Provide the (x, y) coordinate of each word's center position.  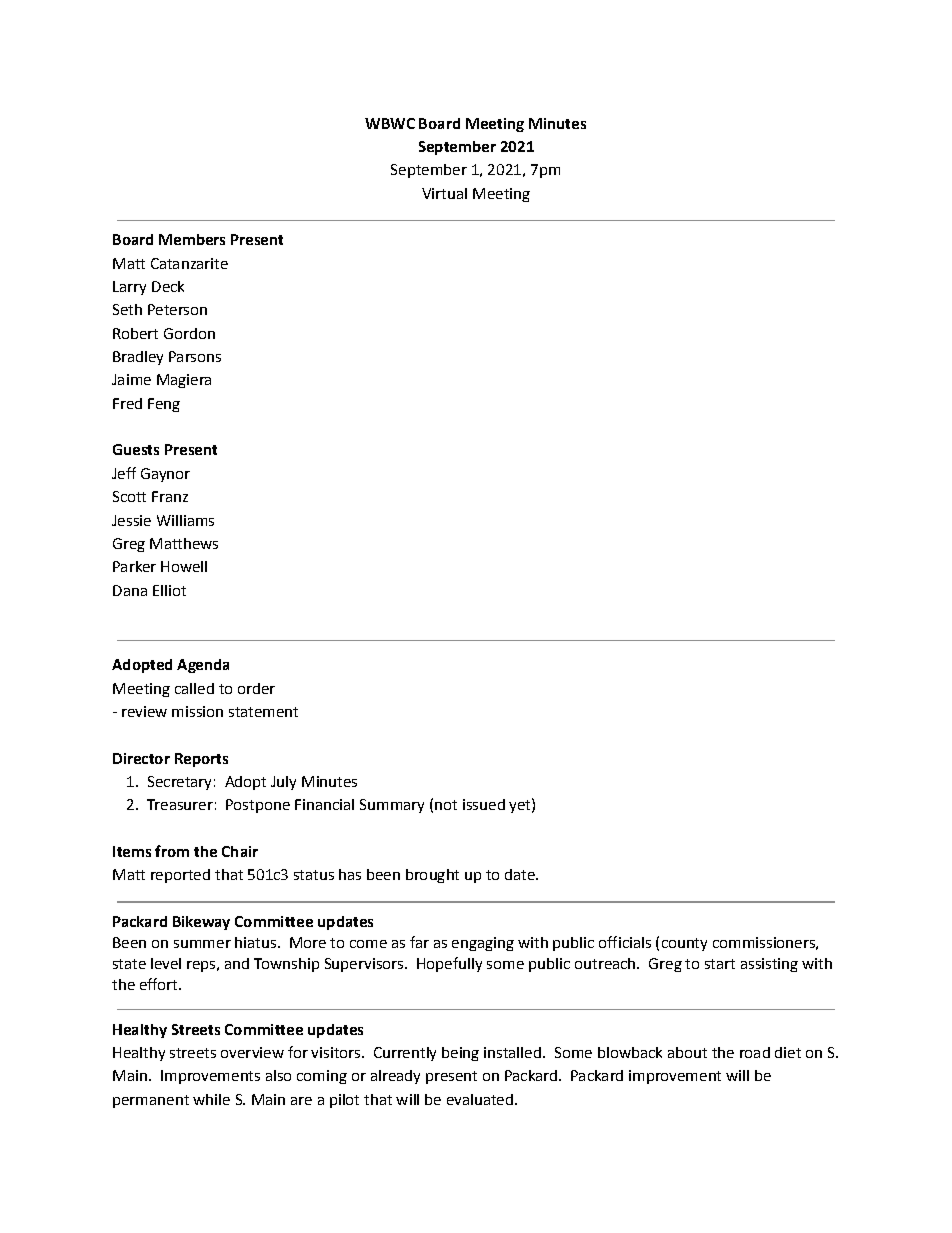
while (211, 1099)
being (460, 1054)
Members (192, 239)
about (687, 1052)
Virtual (444, 193)
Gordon (189, 333)
